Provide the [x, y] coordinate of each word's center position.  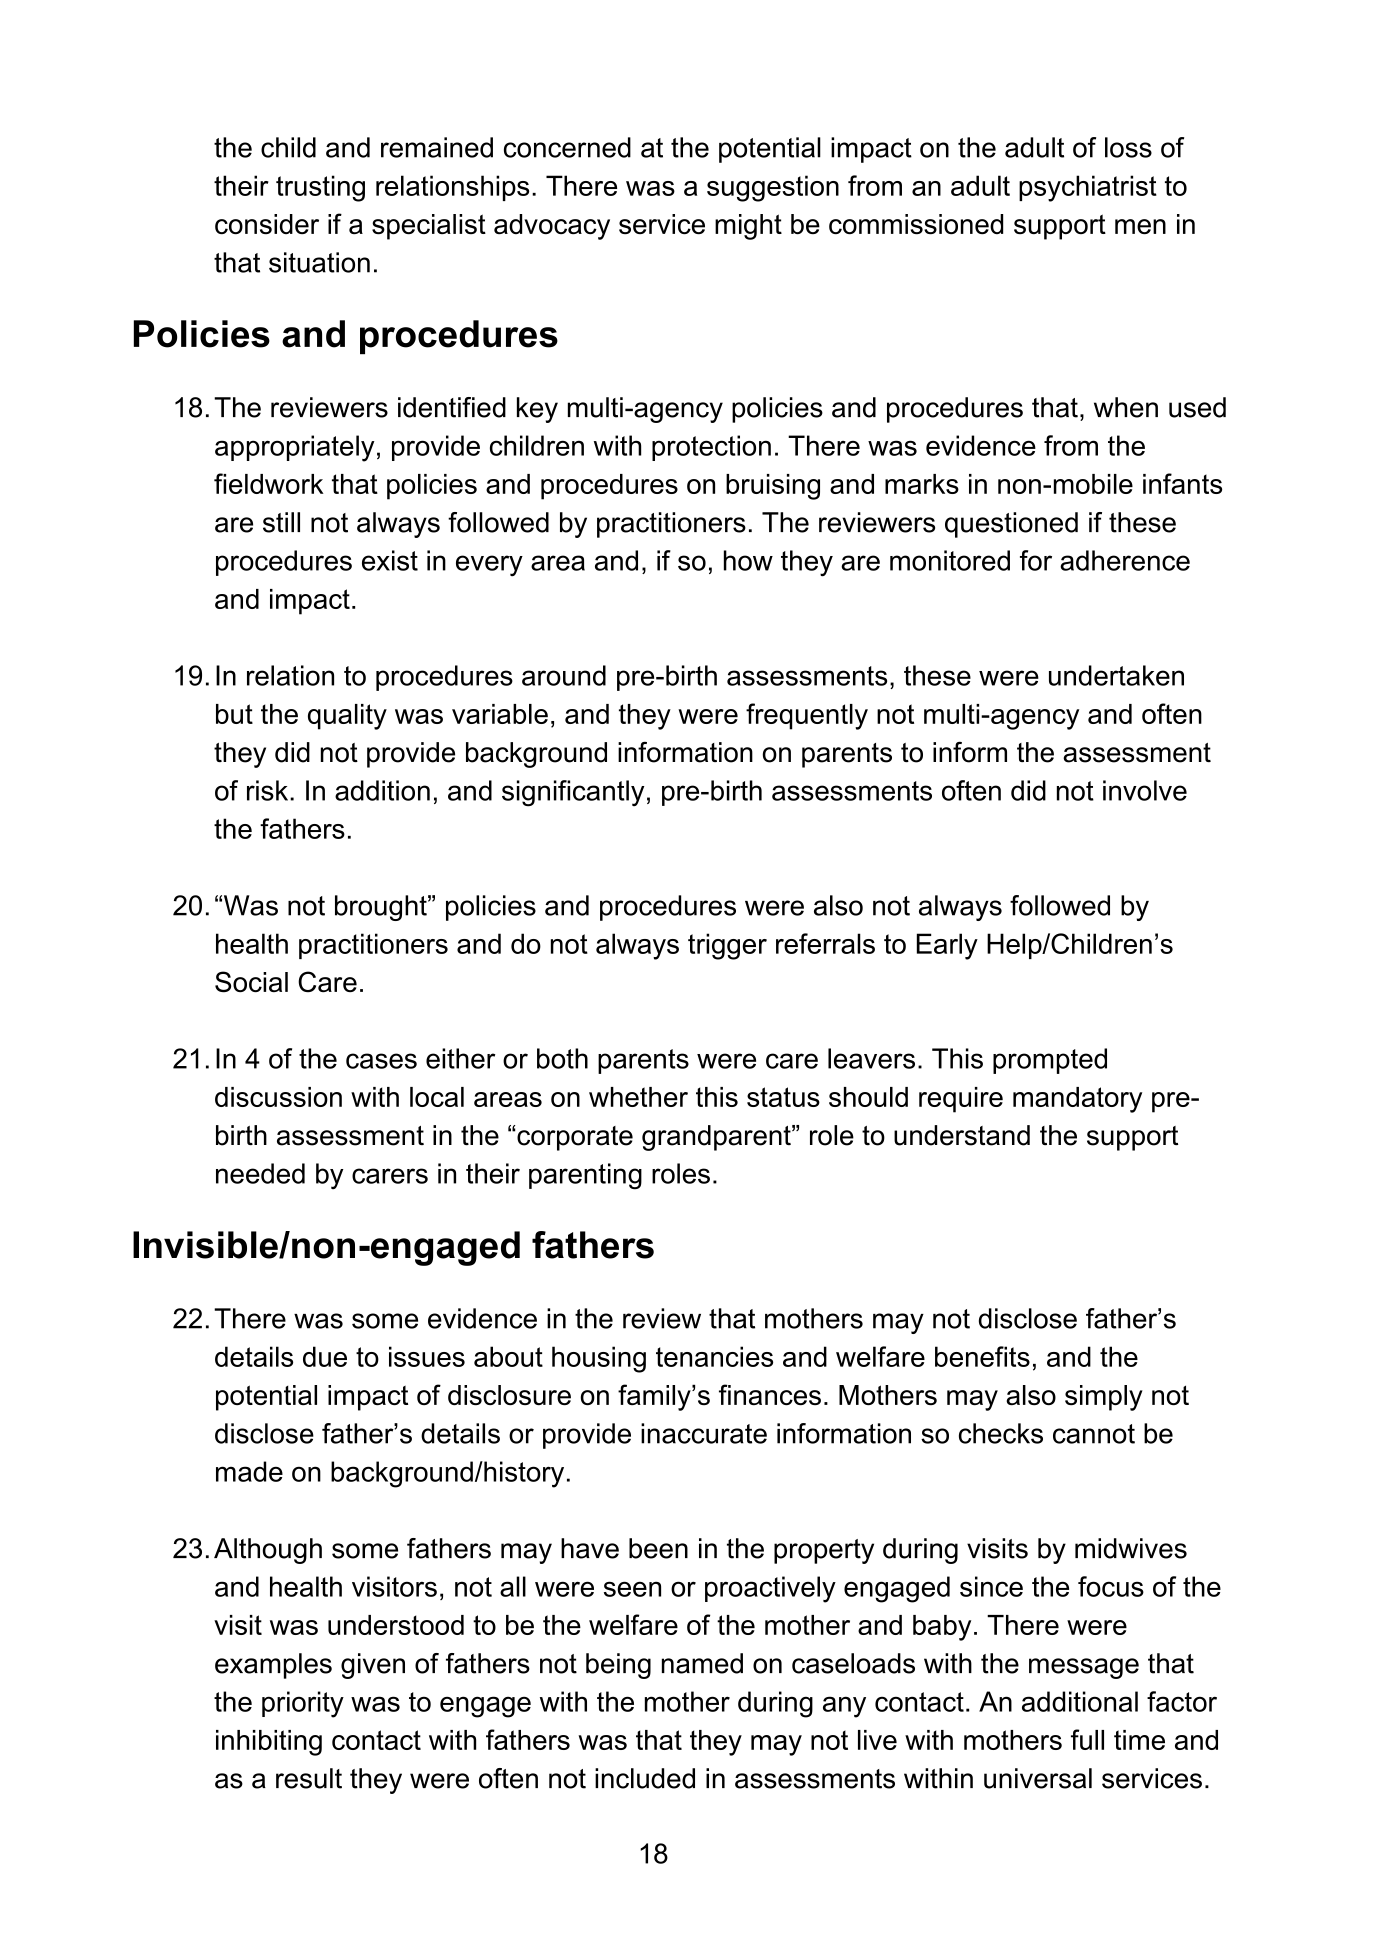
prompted [1050, 1061]
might [748, 227]
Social [251, 982]
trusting [320, 188]
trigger [727, 946]
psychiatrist [1088, 188]
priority [303, 1704]
